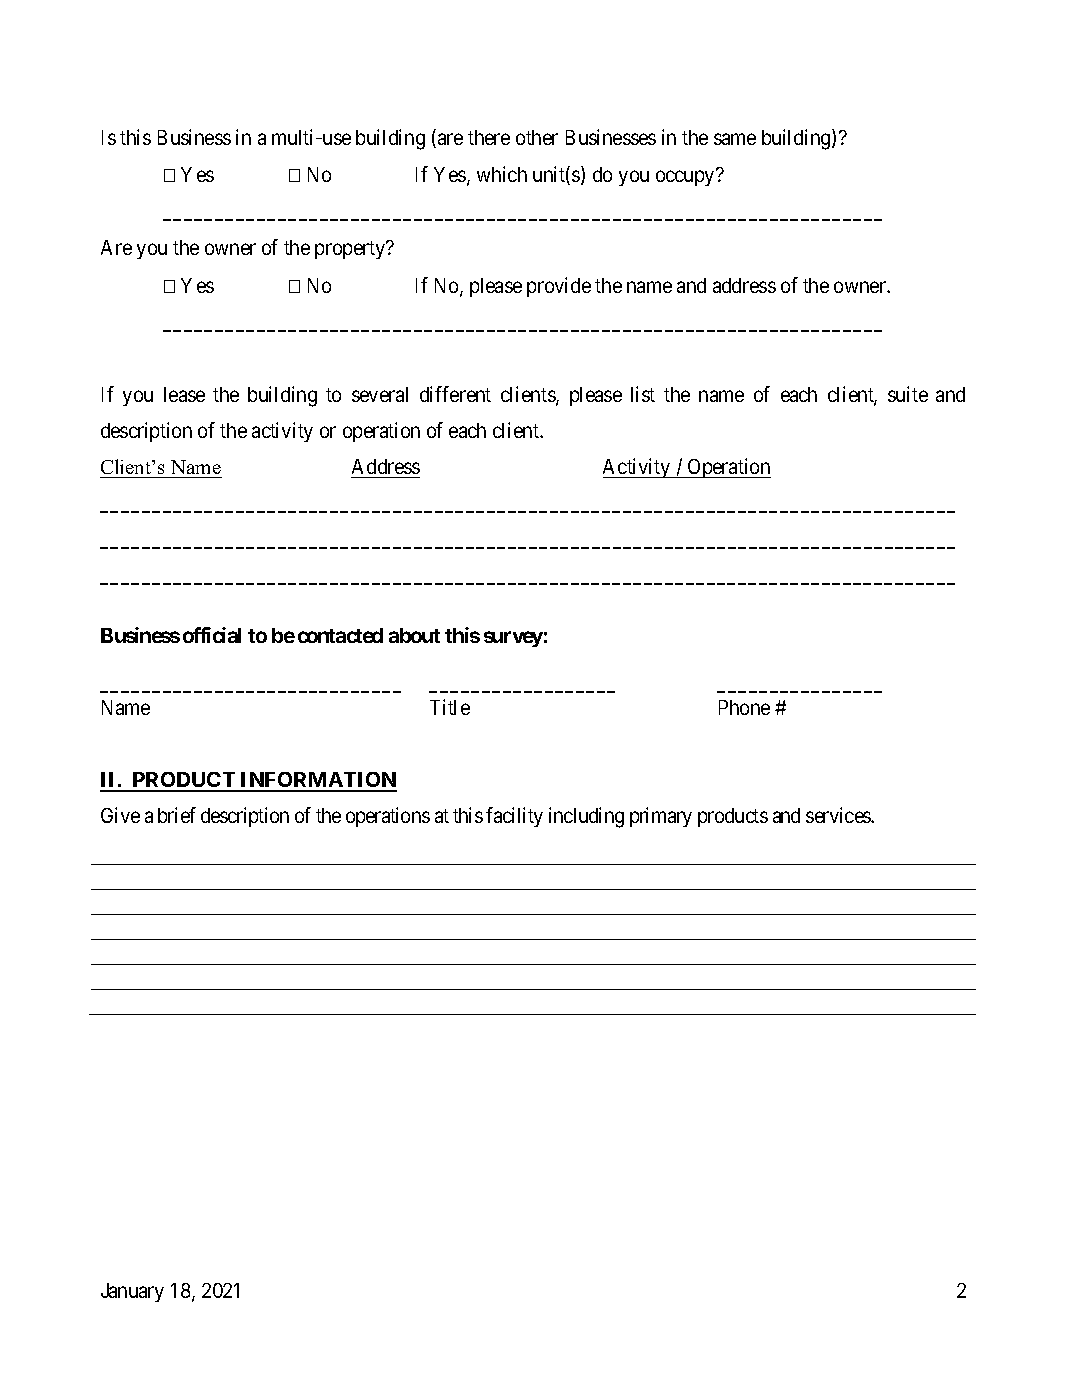  What do you see at coordinates (502, 174) in the screenshot?
I see `which` at bounding box center [502, 174].
